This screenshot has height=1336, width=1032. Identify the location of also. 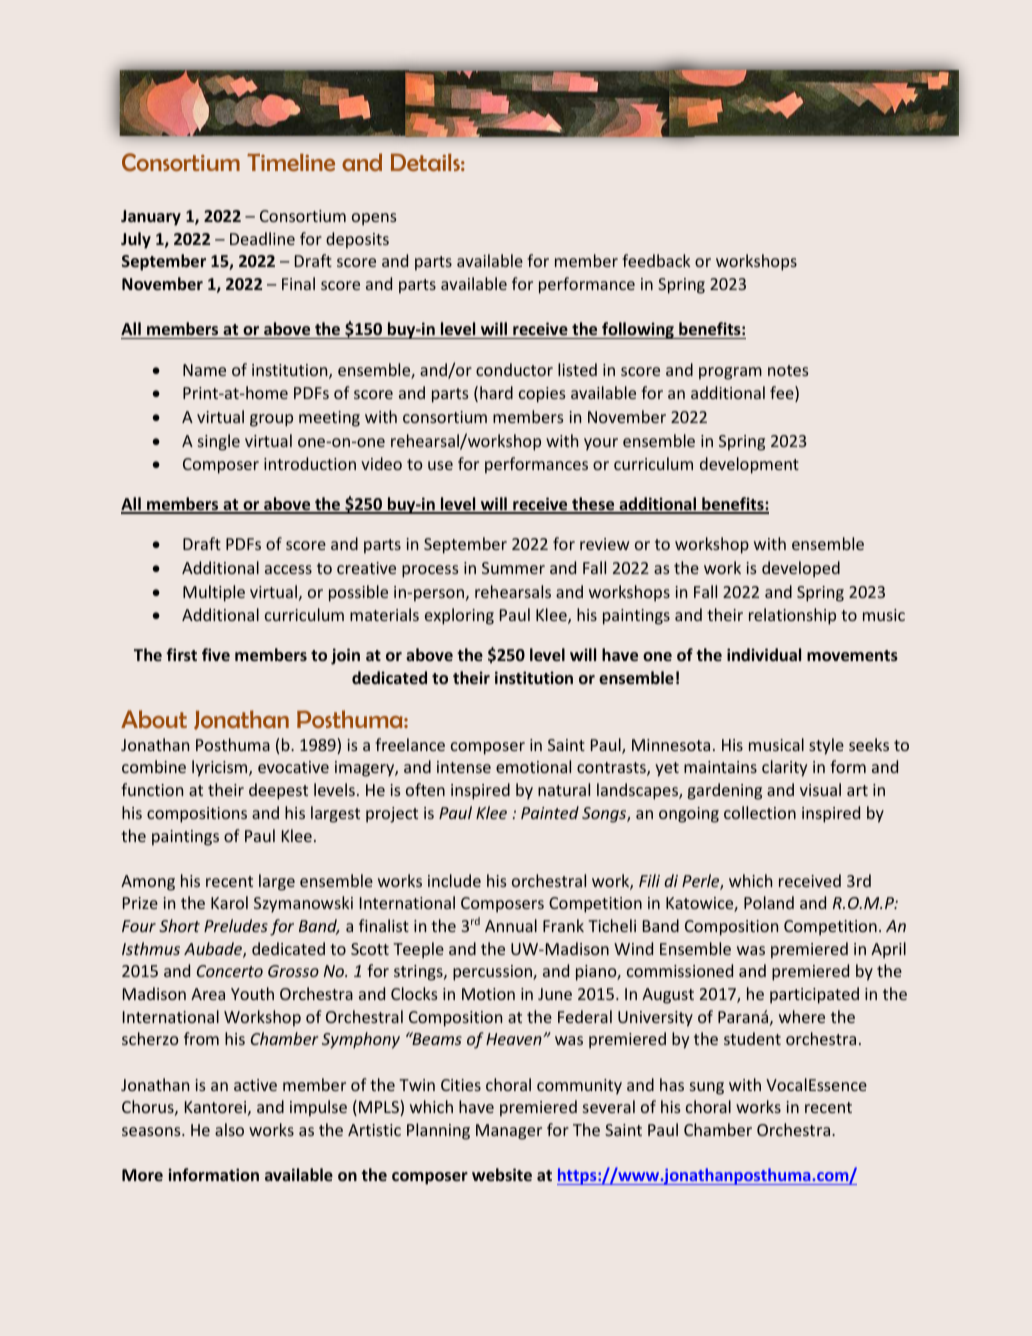
(229, 1129).
